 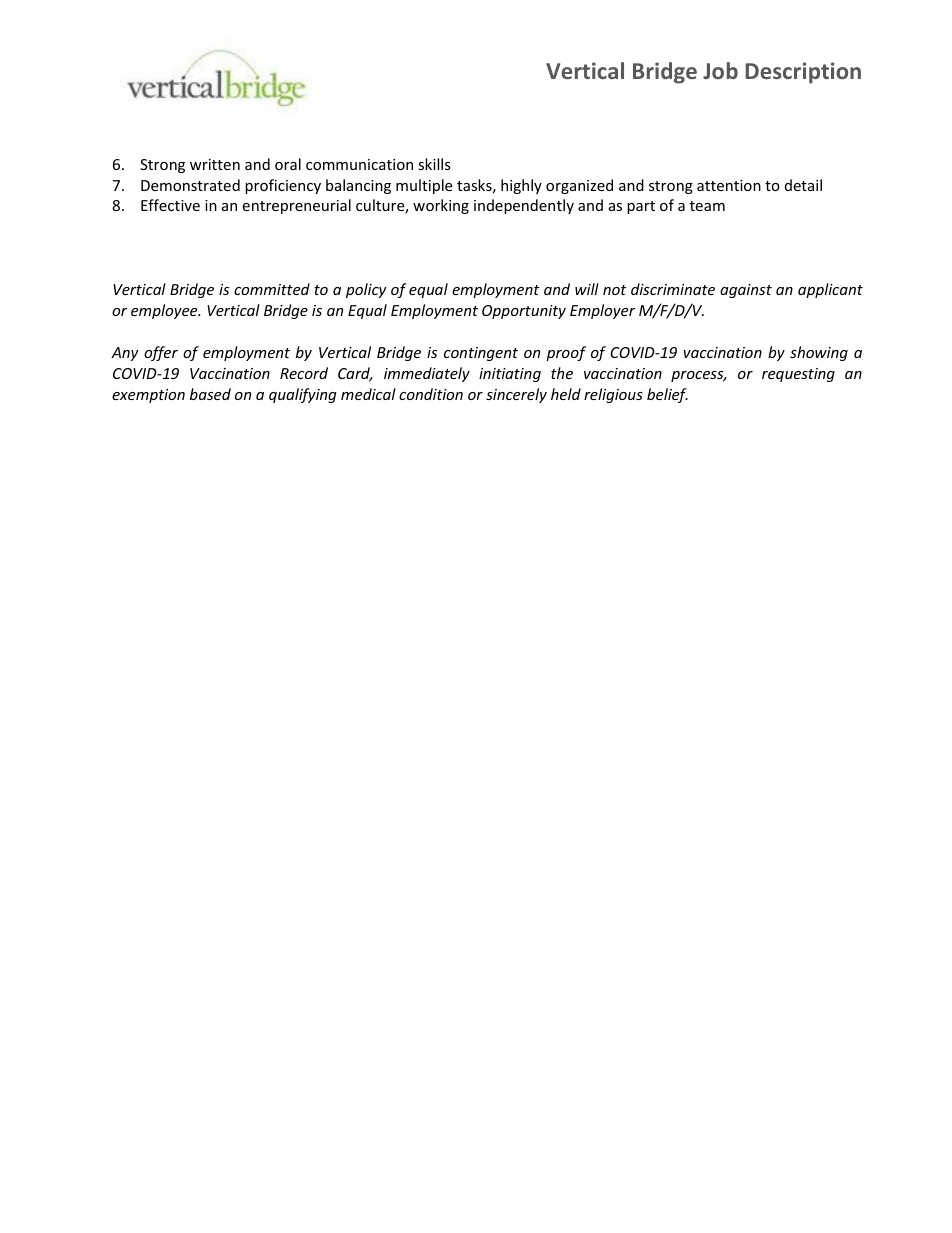 What do you see at coordinates (210, 394) in the image?
I see `based` at bounding box center [210, 394].
